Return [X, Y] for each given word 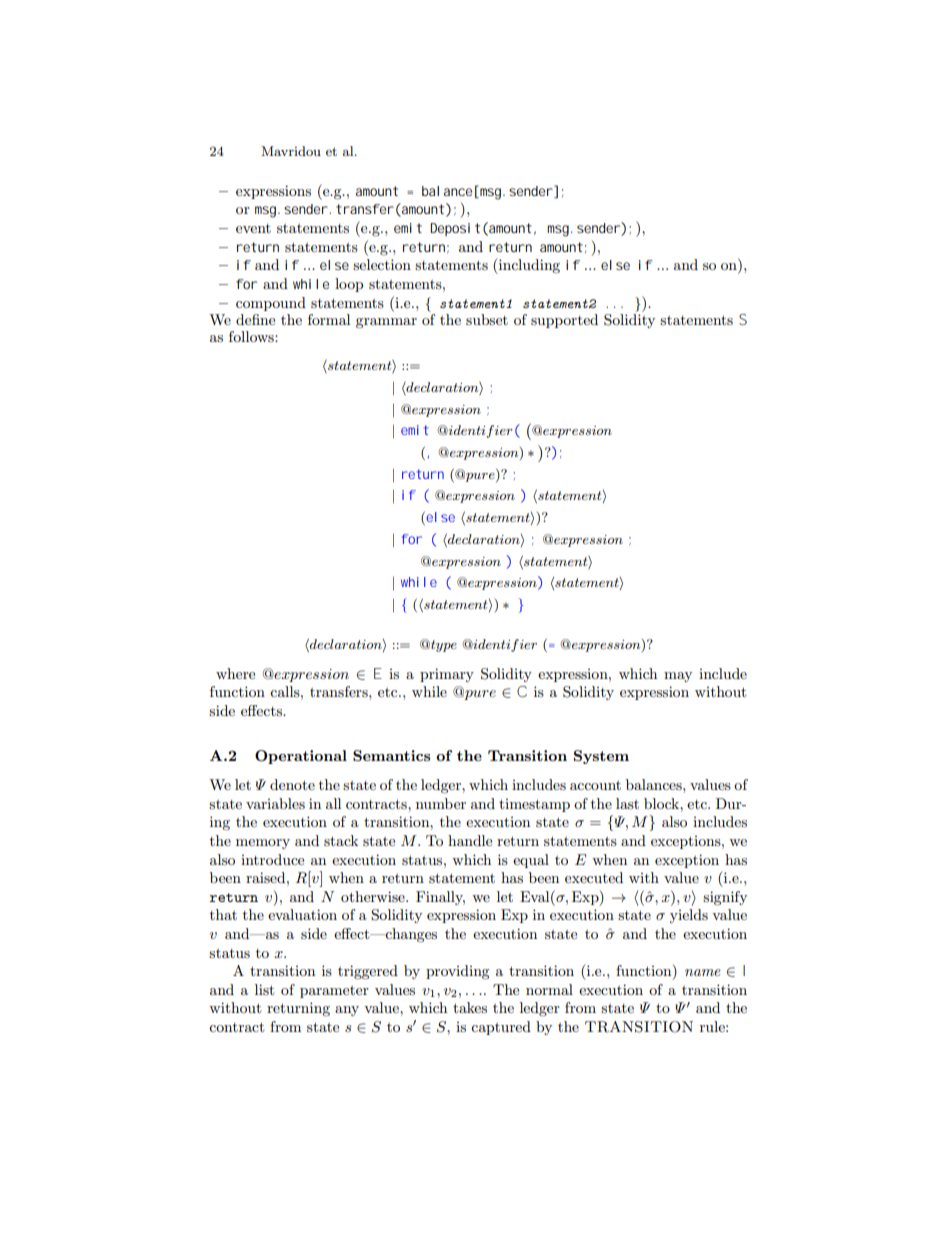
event [253, 228]
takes [470, 1007]
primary [447, 675]
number [441, 803]
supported [564, 321]
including [528, 266]
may [678, 677]
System [601, 757]
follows [252, 336]
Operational [301, 757]
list [264, 989]
